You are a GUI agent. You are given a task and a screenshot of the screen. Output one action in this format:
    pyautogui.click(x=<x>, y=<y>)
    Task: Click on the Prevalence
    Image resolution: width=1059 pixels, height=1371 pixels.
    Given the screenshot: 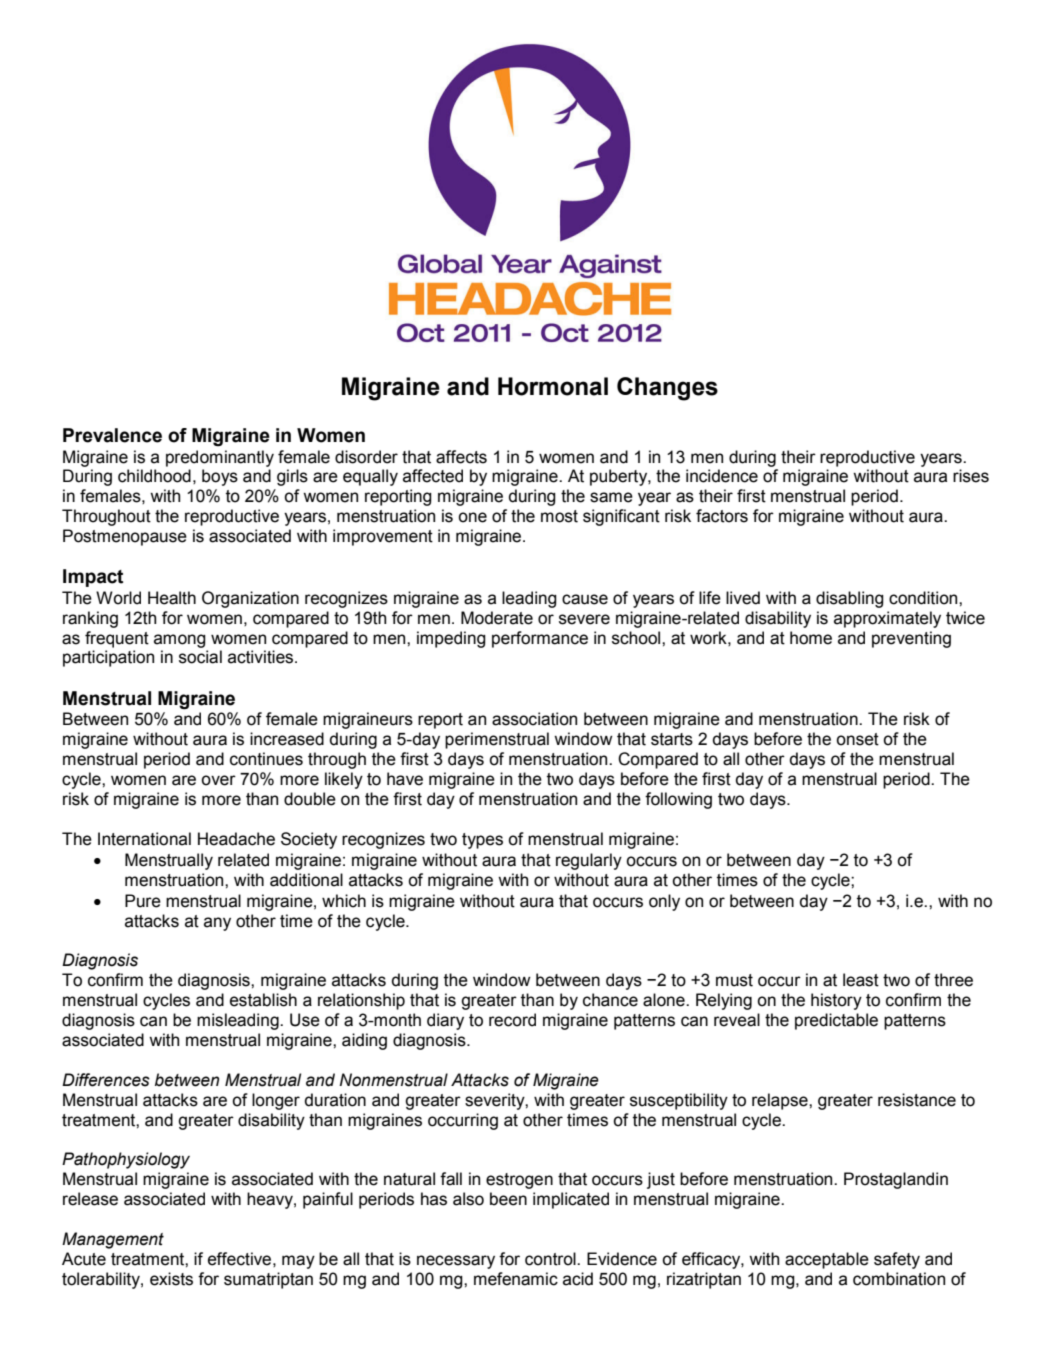 What is the action you would take?
    pyautogui.click(x=112, y=435)
